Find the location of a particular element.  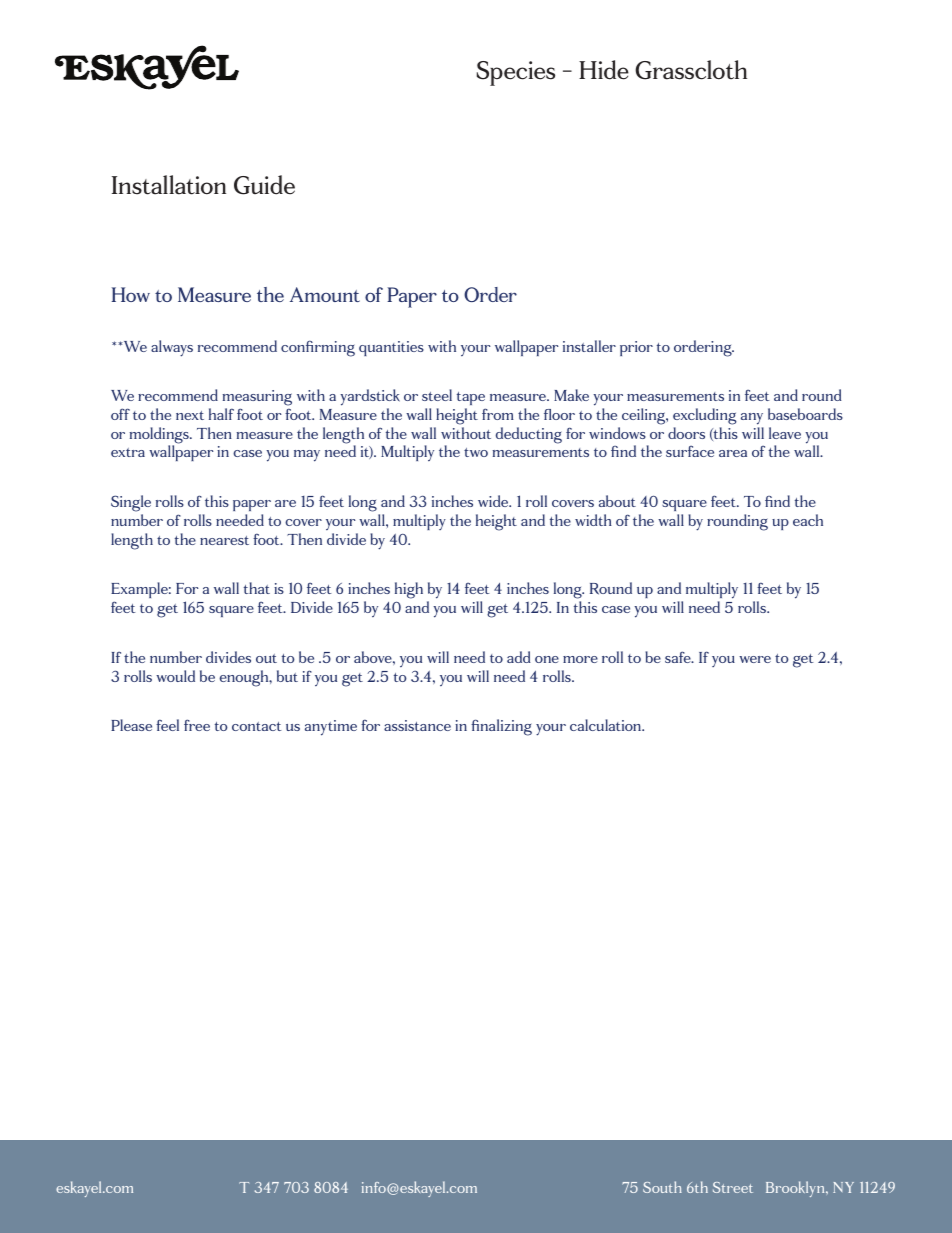

South is located at coordinates (662, 1187).
